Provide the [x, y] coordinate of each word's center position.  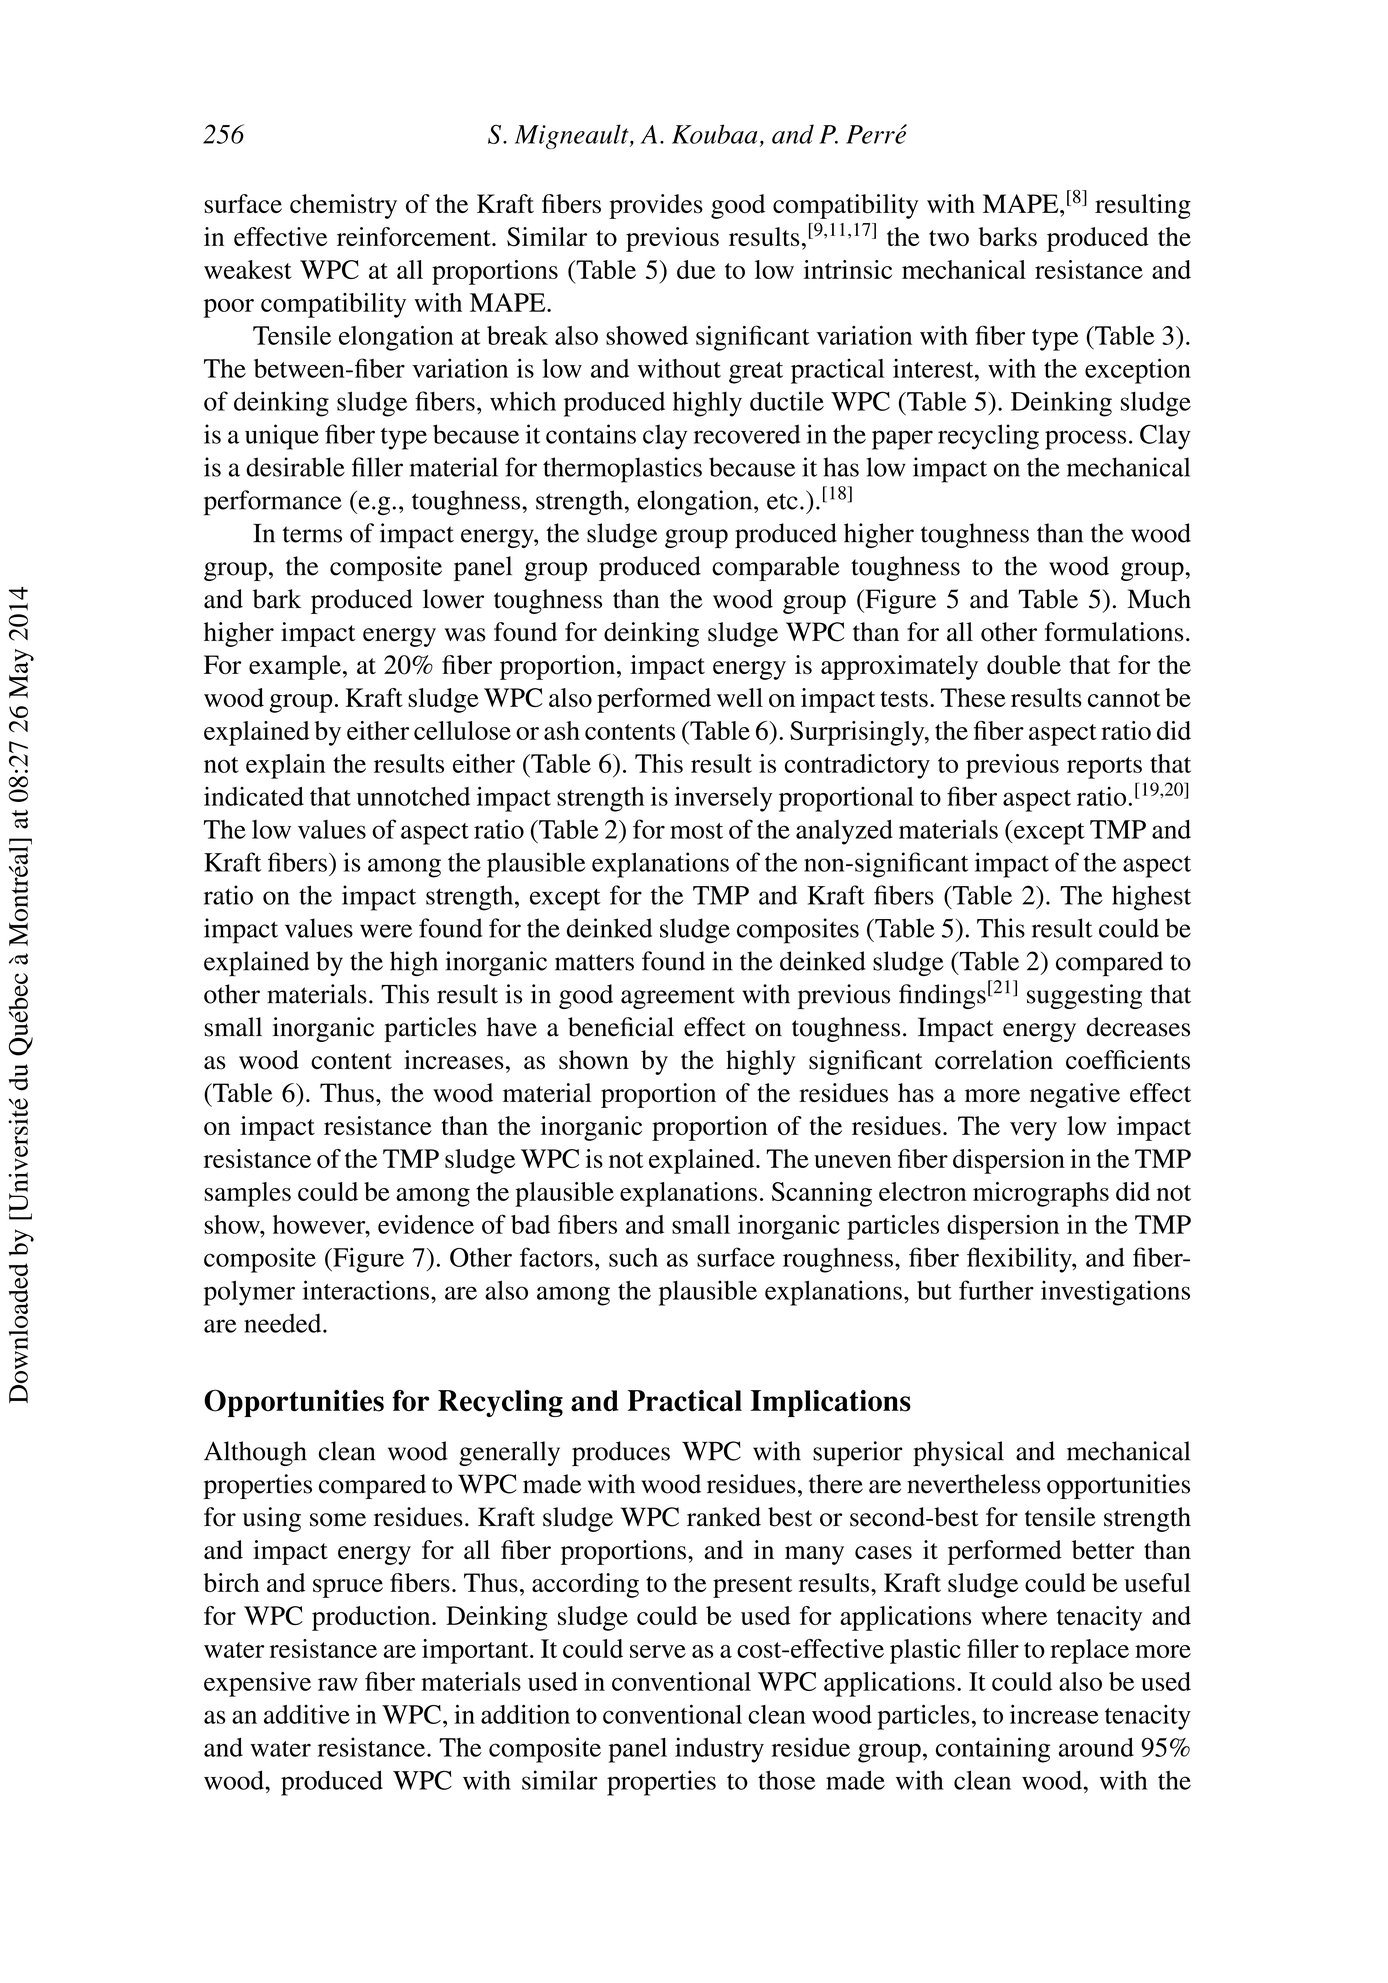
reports [1104, 768]
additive [307, 1714]
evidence [426, 1224]
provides [656, 206]
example [295, 667]
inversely [724, 799]
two [949, 238]
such [633, 1257]
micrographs [1041, 1194]
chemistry [343, 206]
